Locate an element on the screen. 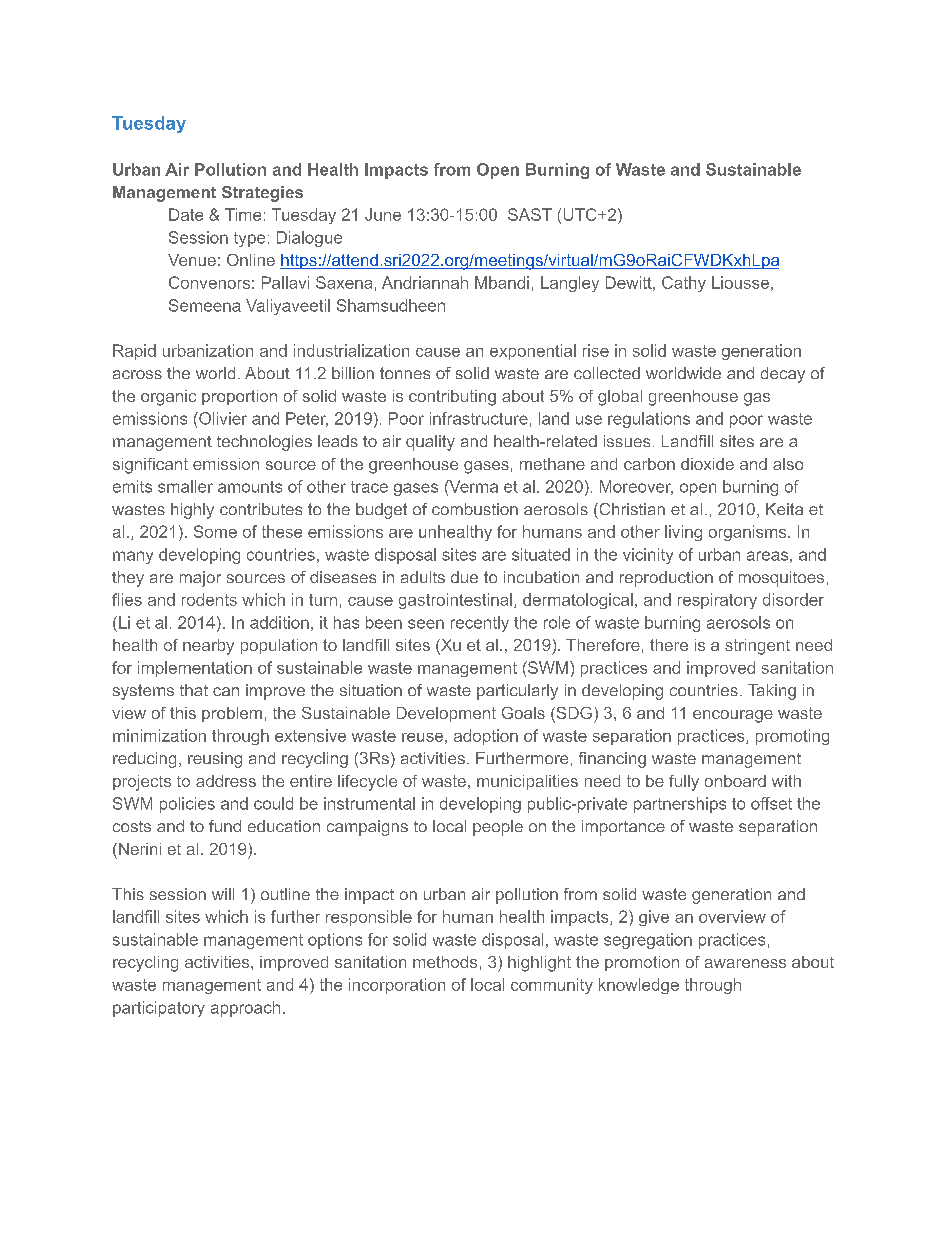 Image resolution: width=952 pixels, height=1233 pixels. address is located at coordinates (226, 781).
